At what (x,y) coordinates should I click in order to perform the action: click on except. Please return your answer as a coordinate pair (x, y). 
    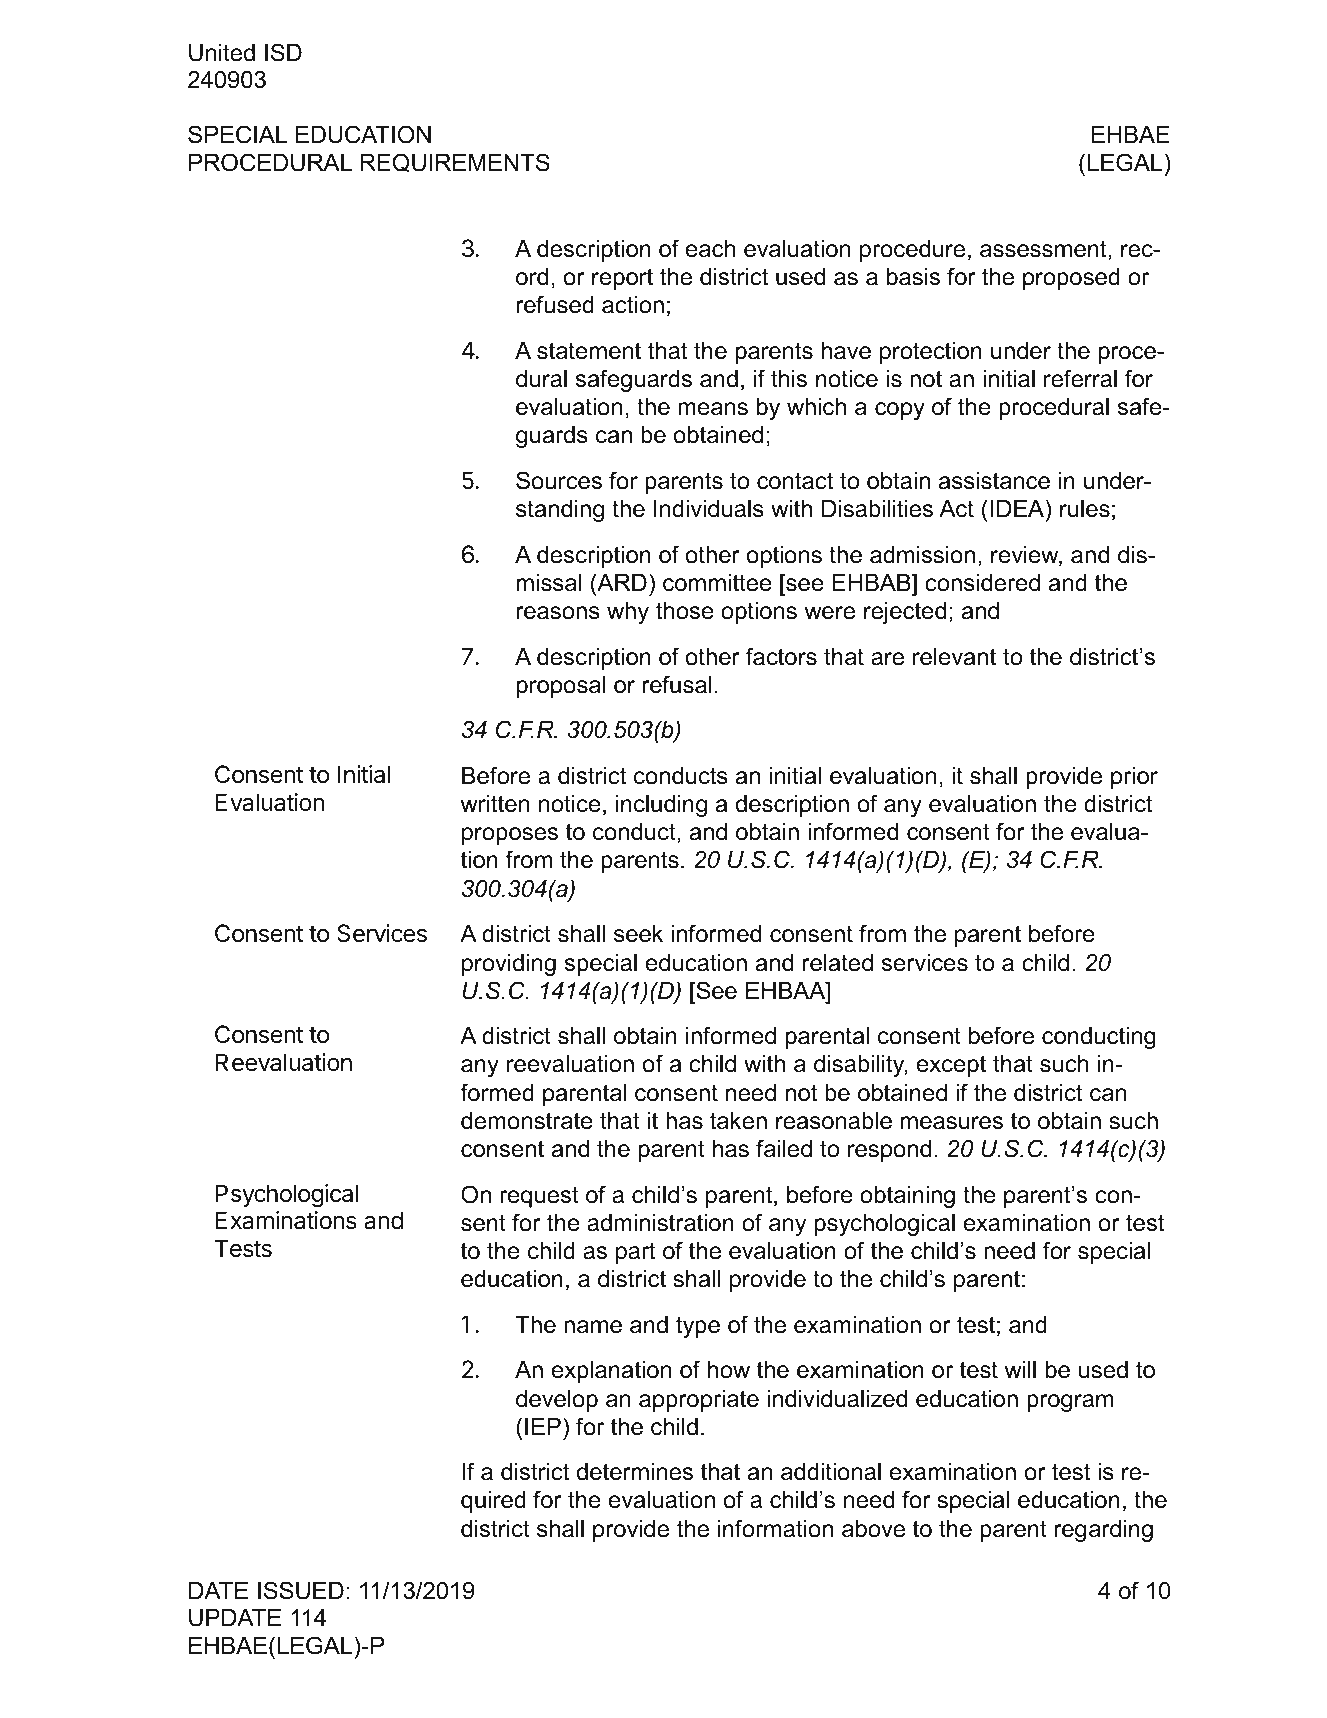
    Looking at the image, I should click on (951, 1066).
